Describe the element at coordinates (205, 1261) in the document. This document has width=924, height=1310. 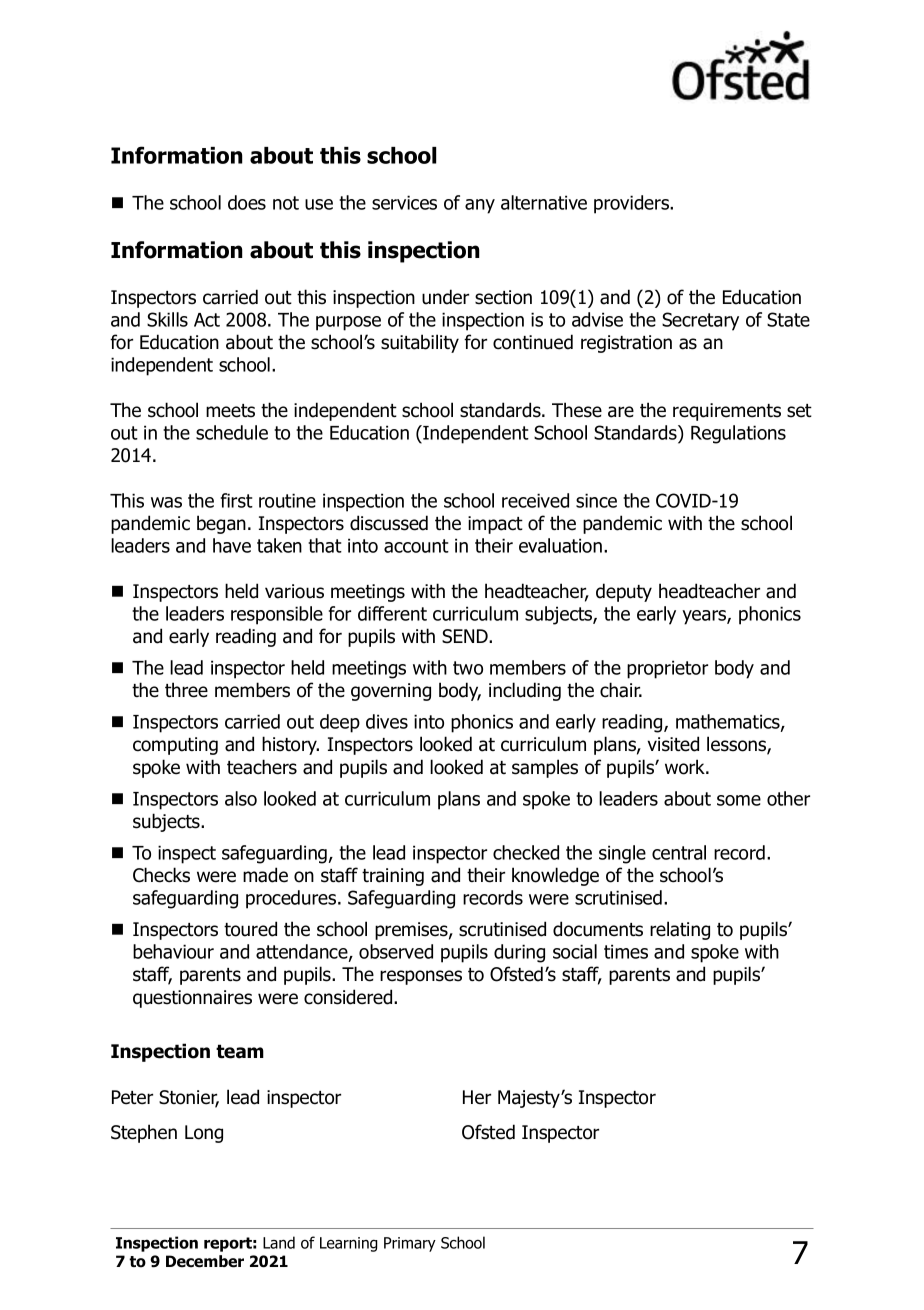
I see `December` at that location.
